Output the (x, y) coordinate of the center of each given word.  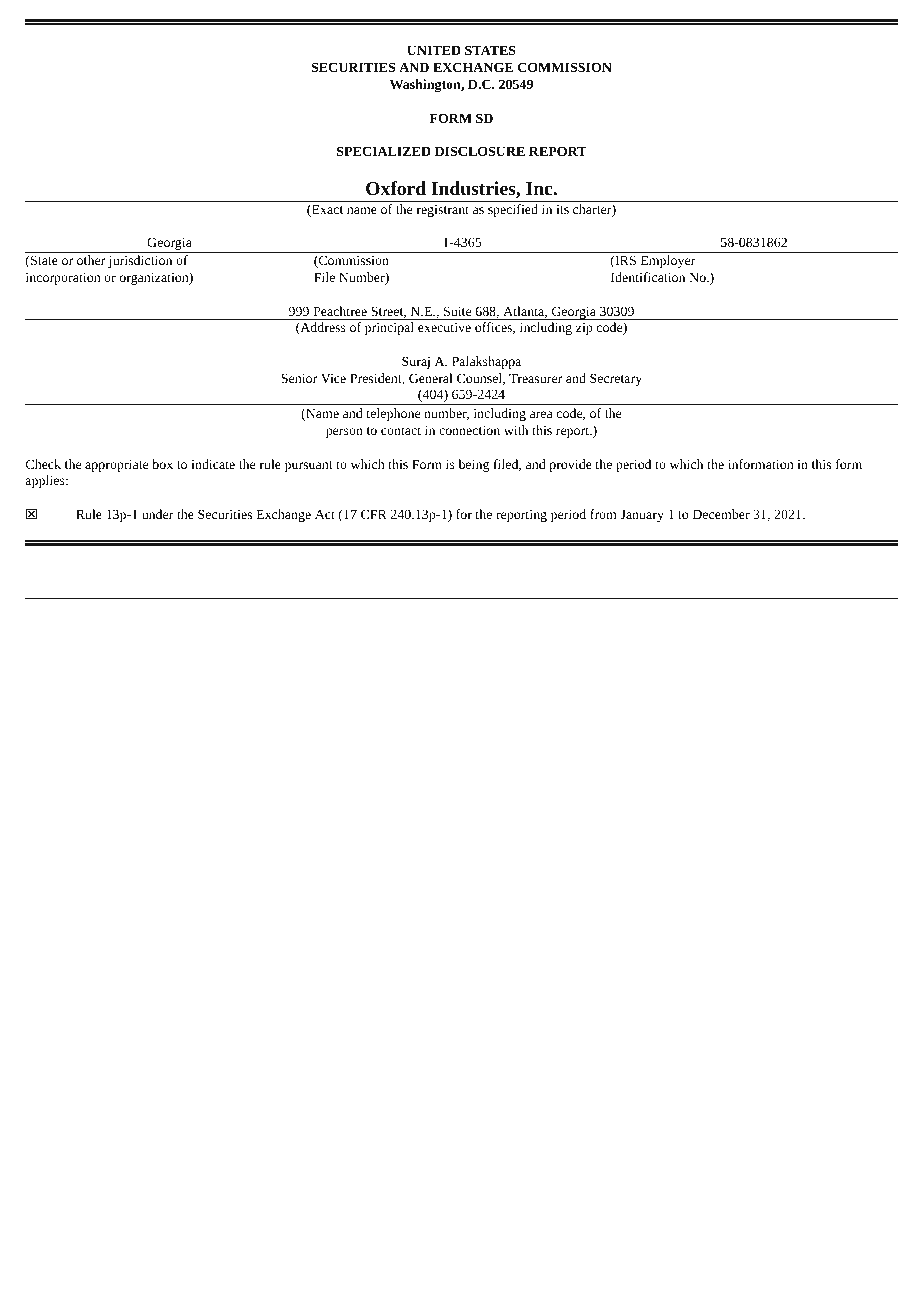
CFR (374, 514)
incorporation (63, 279)
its (562, 209)
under (158, 514)
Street (388, 312)
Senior (299, 378)
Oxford (396, 188)
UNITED (434, 50)
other (91, 260)
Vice (333, 378)
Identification (648, 277)
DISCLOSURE (480, 151)
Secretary (616, 379)
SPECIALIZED (384, 151)
